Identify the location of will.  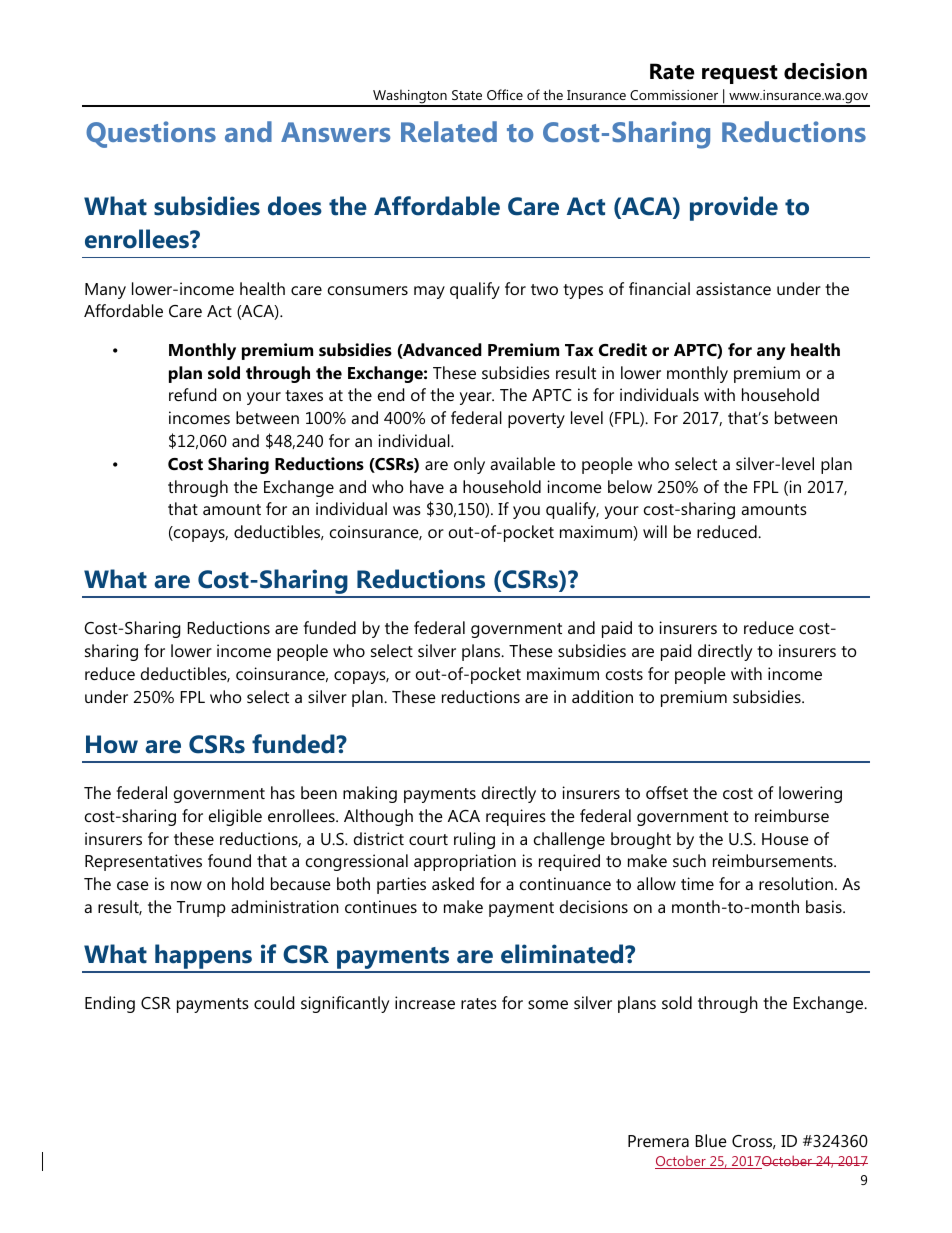
(655, 531).
